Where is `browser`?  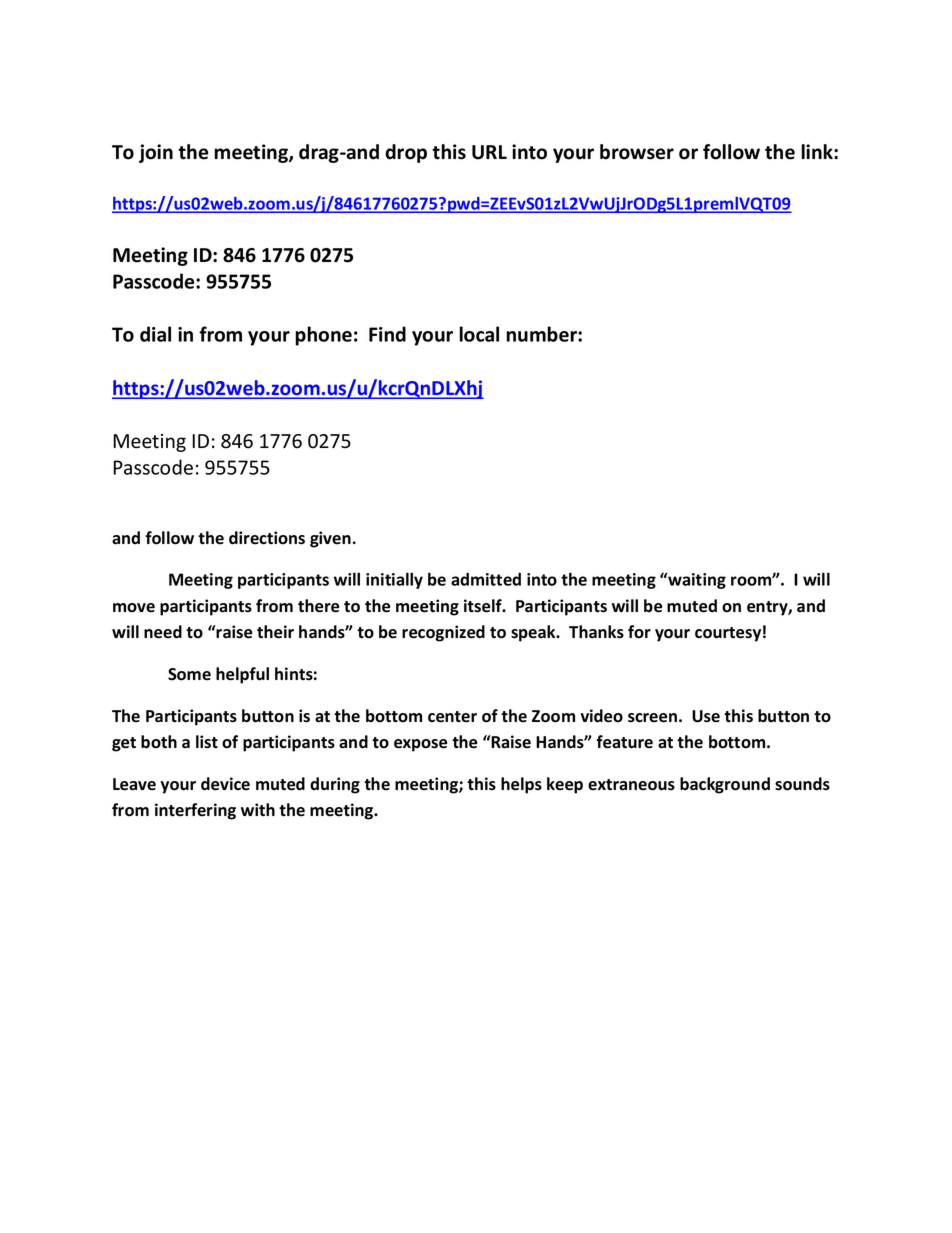
browser is located at coordinates (637, 152).
